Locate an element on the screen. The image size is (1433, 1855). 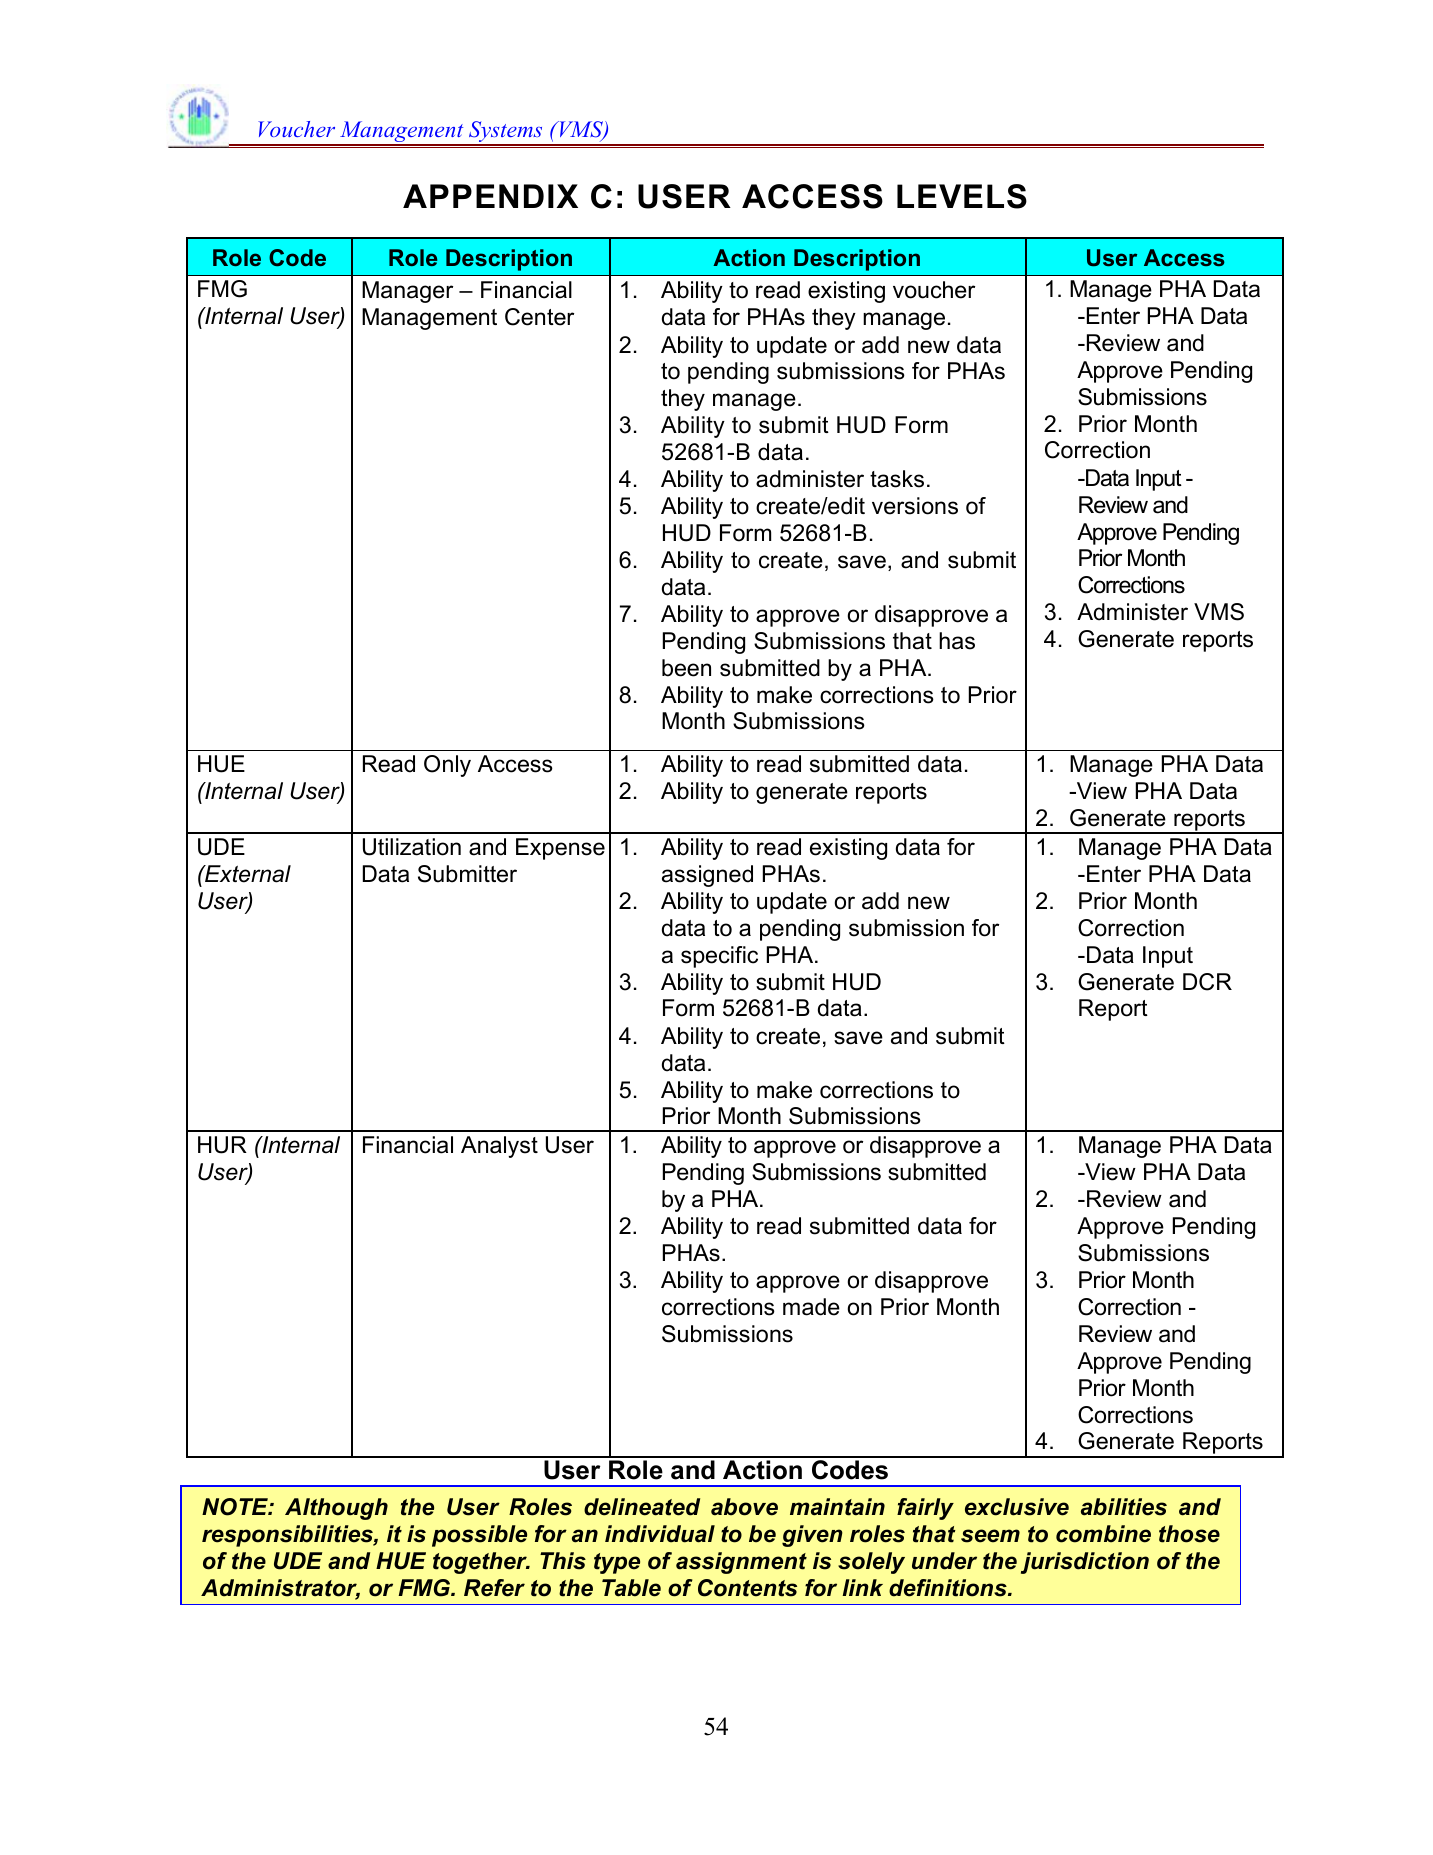
assignment is located at coordinates (741, 1563).
